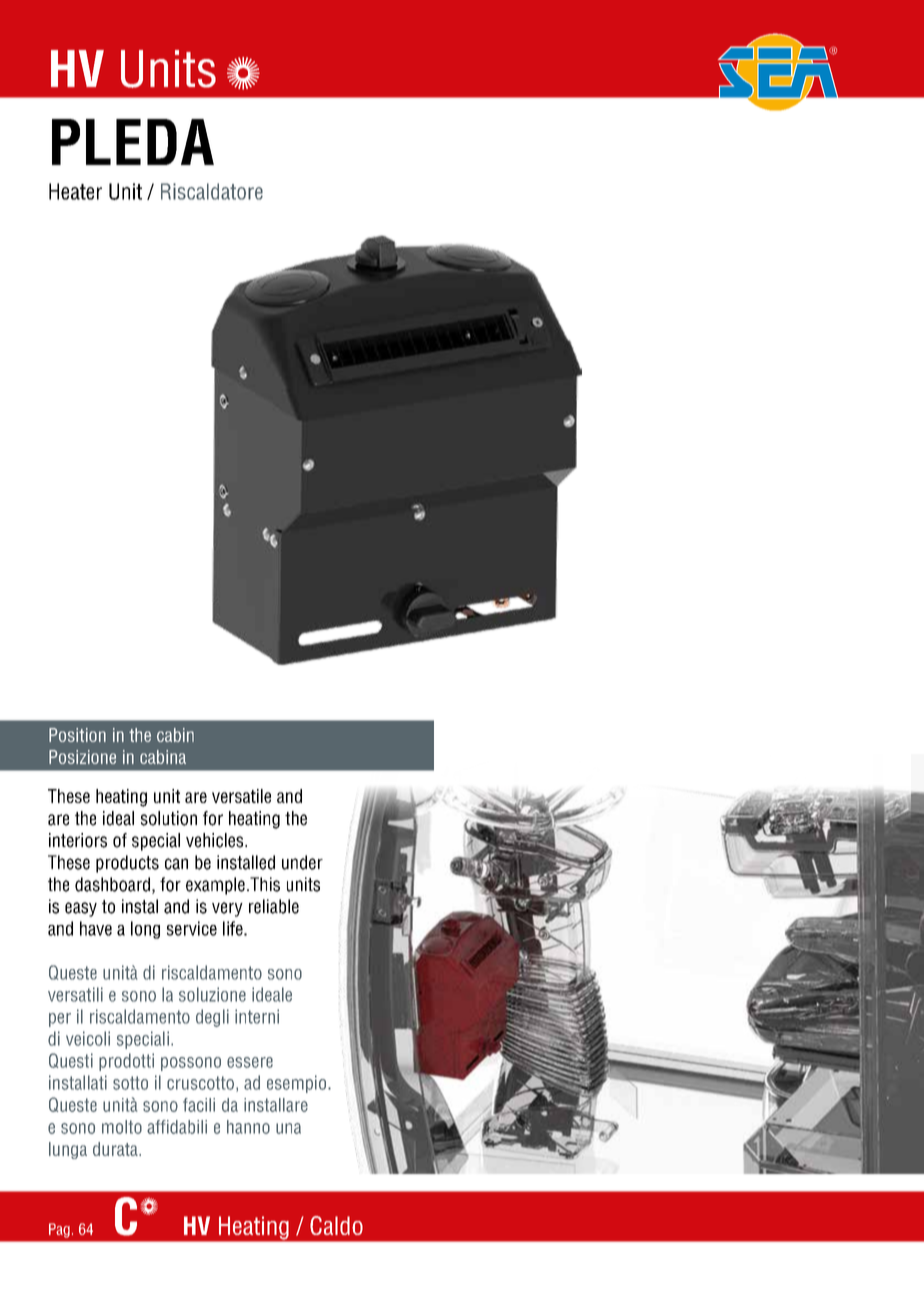 Image resolution: width=924 pixels, height=1289 pixels. Describe the element at coordinates (75, 191) in the document. I see `Heater` at that location.
